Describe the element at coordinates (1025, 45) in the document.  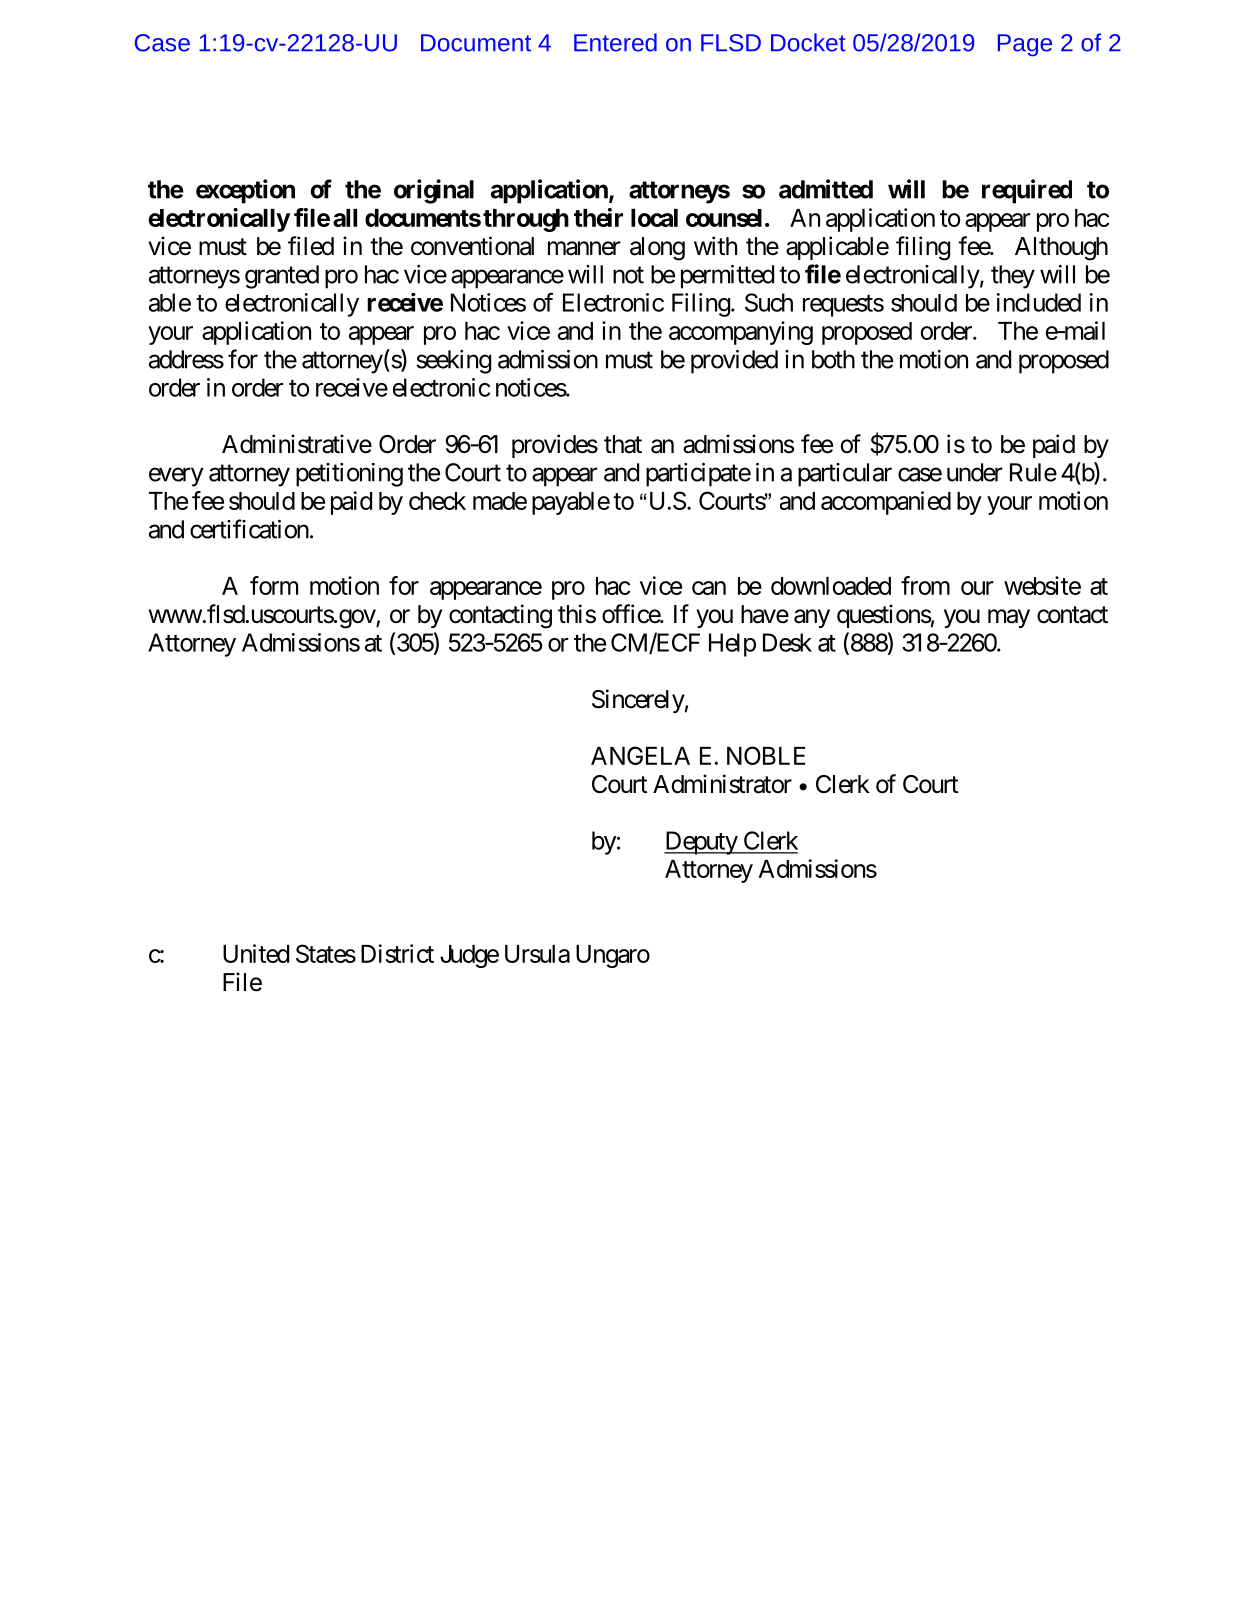
I see `Page` at that location.
